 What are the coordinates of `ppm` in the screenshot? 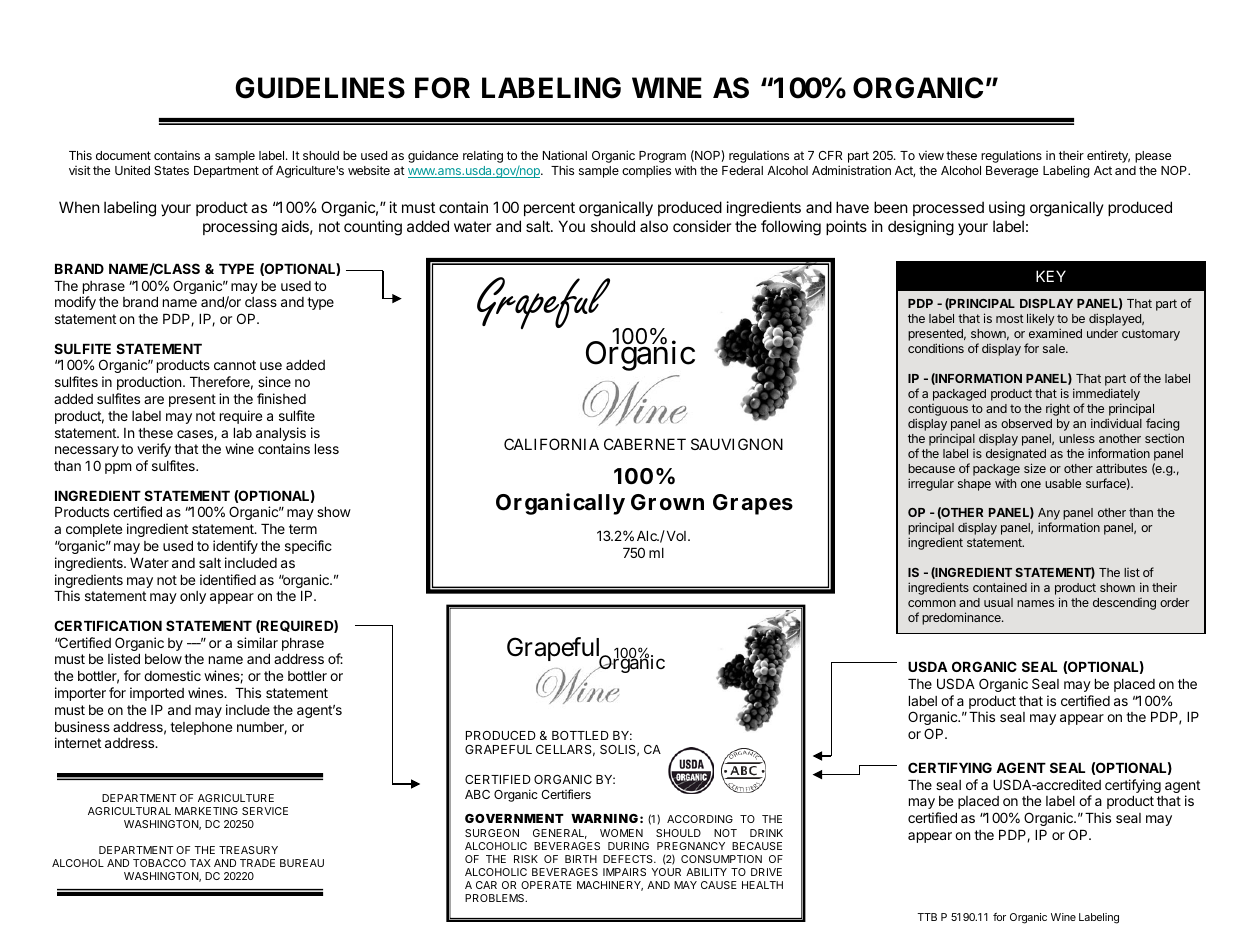 It's located at (118, 468).
